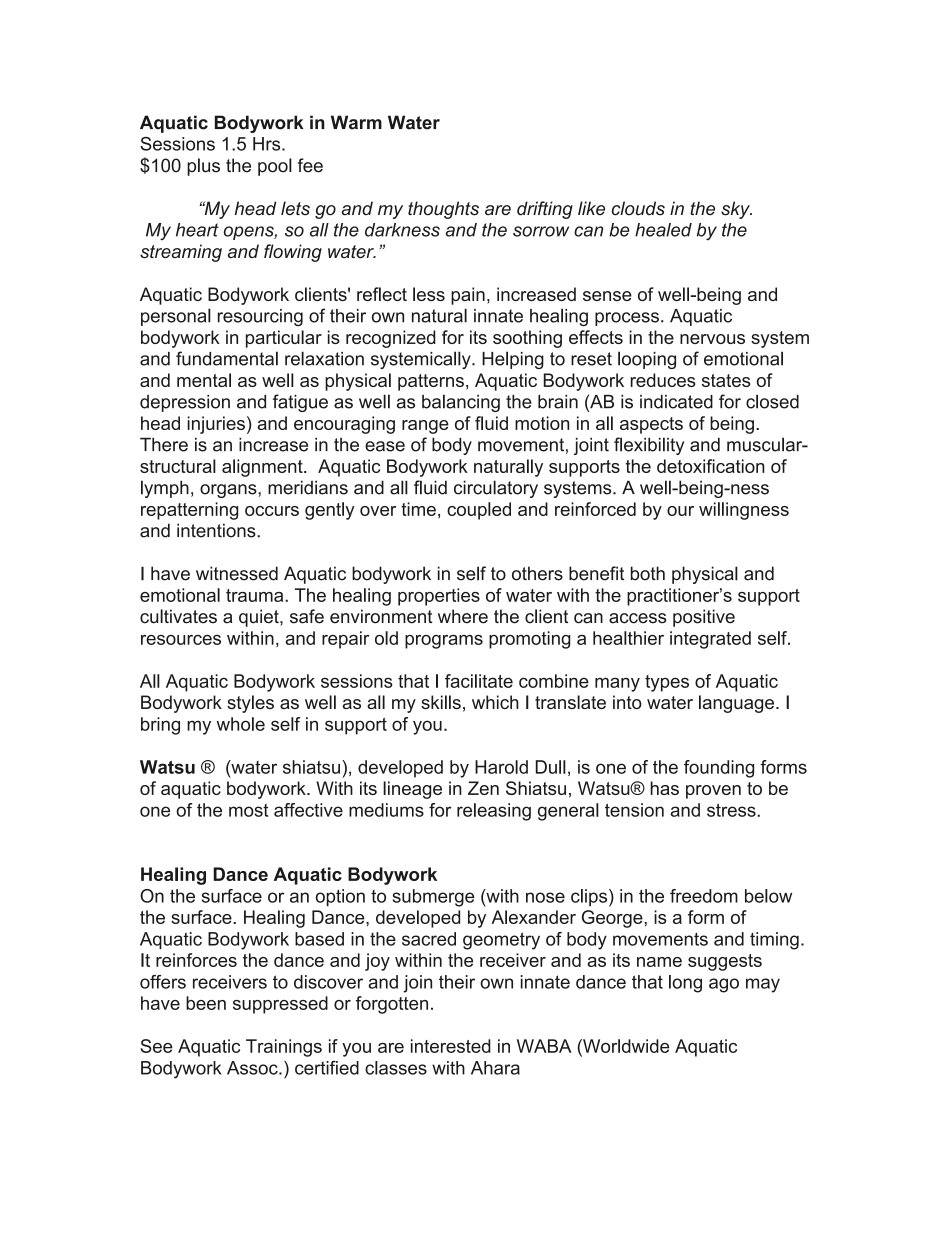  Describe the element at coordinates (241, 724) in the screenshot. I see `whole` at that location.
